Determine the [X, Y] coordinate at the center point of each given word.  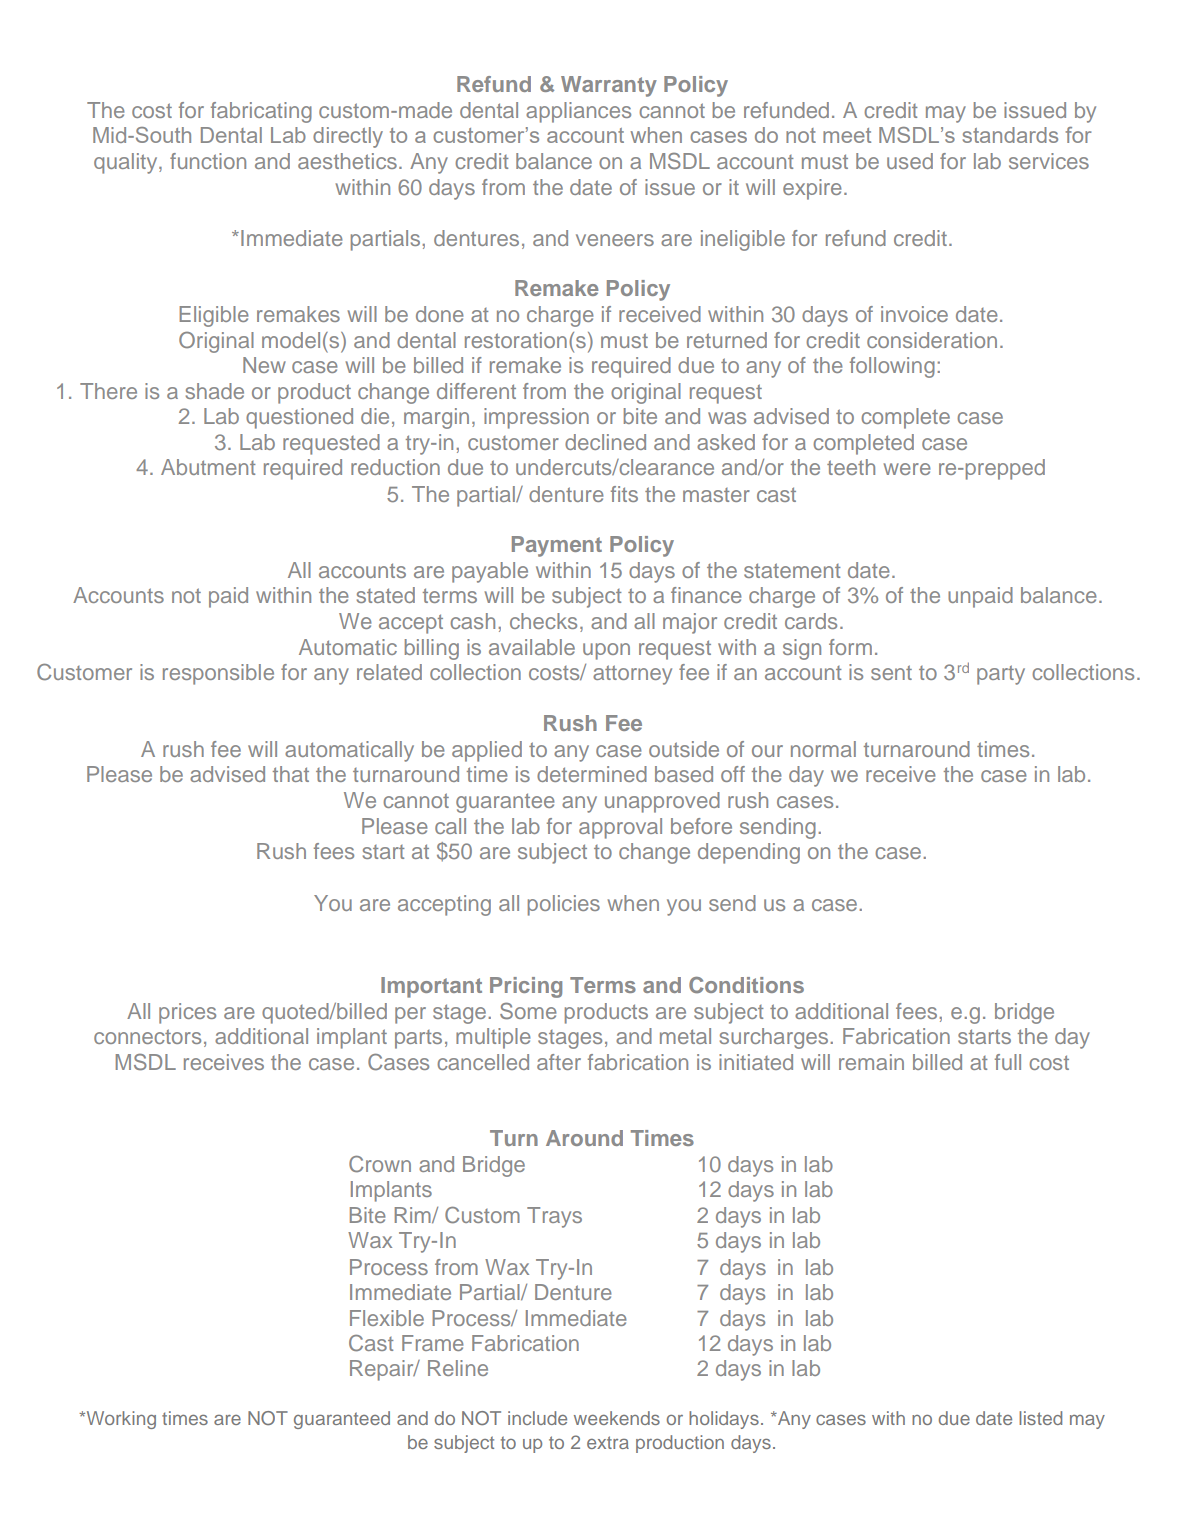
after [559, 1062]
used [910, 161]
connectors [147, 1036]
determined [592, 774]
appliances [578, 112]
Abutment [208, 467]
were [907, 469]
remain [871, 1062]
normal [823, 749]
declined [605, 442]
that [291, 774]
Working [120, 1420]
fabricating [261, 112]
